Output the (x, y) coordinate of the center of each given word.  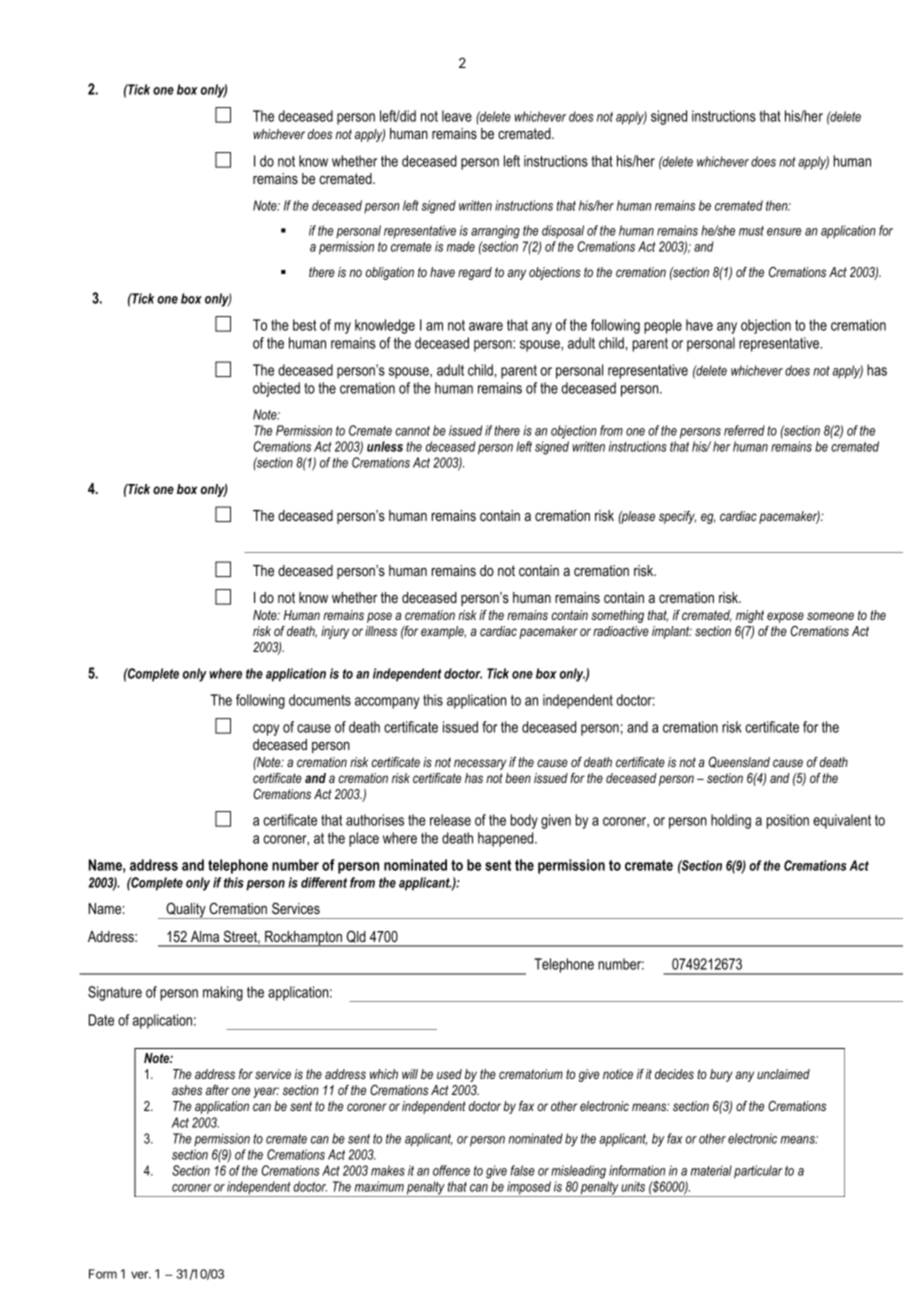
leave (457, 116)
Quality (186, 910)
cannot (412, 431)
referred (744, 430)
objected (276, 389)
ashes (187, 1090)
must (751, 231)
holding (731, 821)
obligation (390, 273)
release (450, 820)
